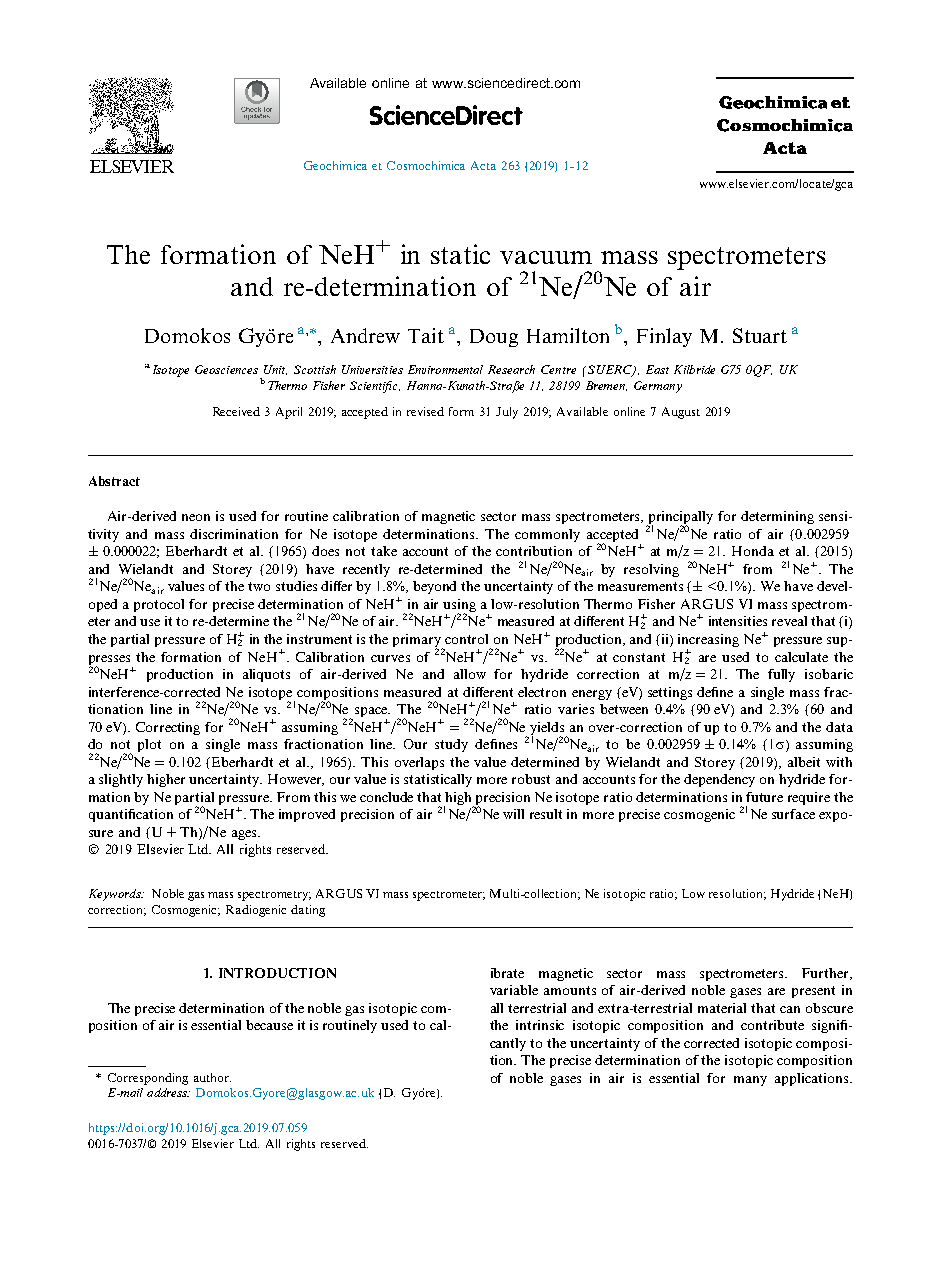 Image resolution: width=952 pixels, height=1270 pixels. Describe the element at coordinates (738, 621) in the page. I see `intensities` at that location.
